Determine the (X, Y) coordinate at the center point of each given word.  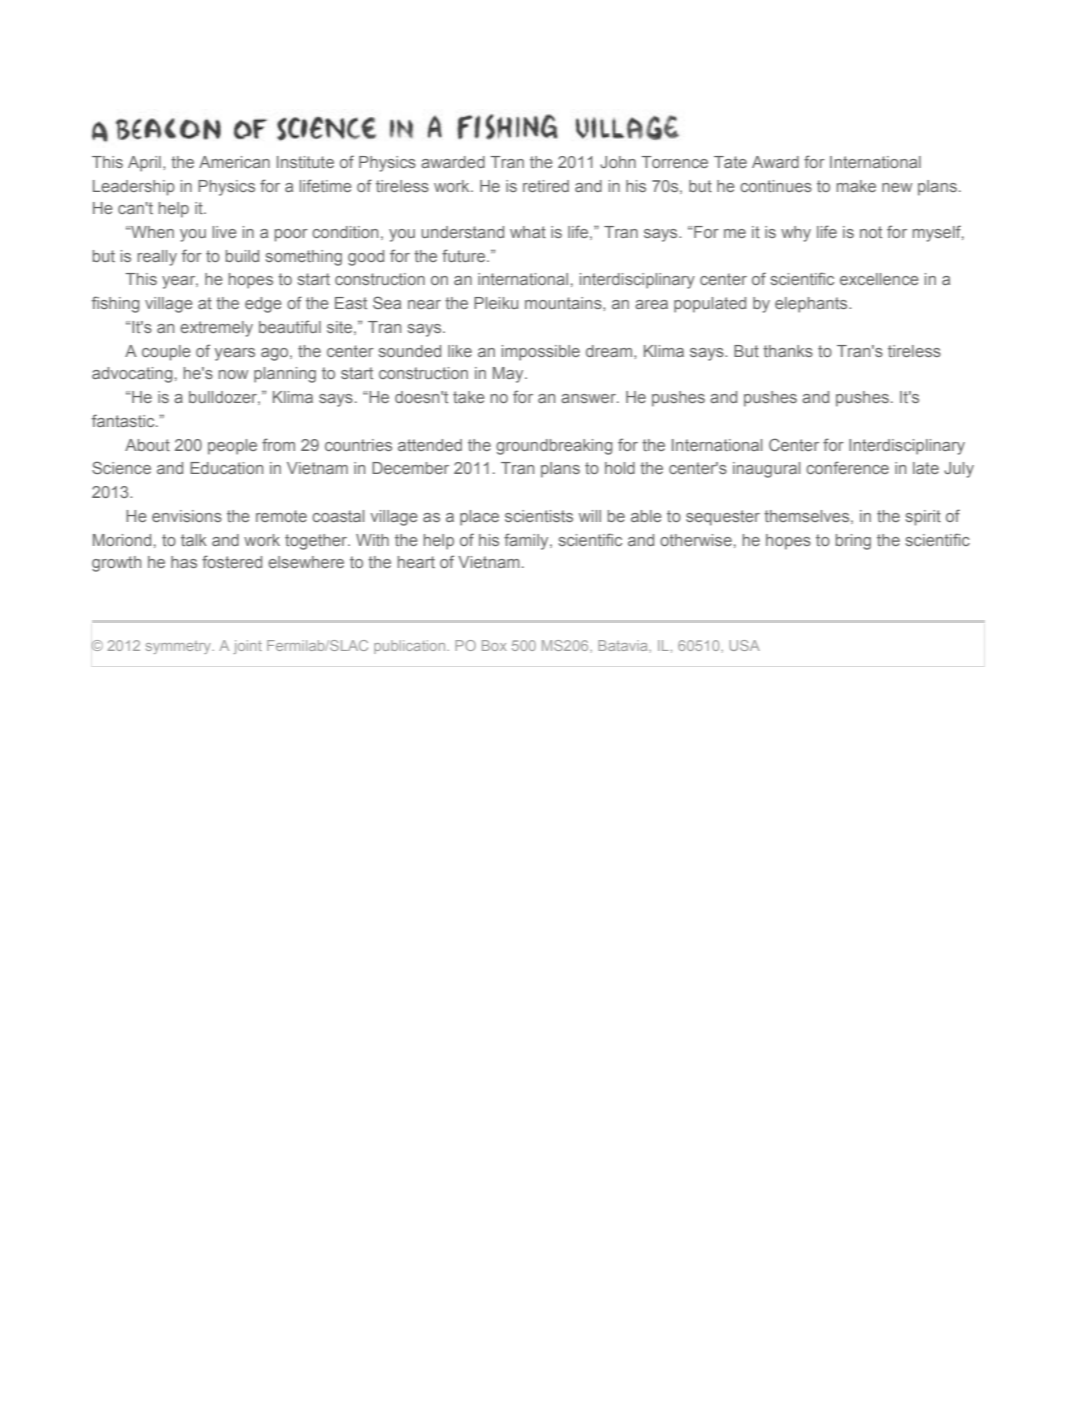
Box (494, 645)
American (234, 162)
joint (247, 647)
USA (744, 645)
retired (546, 186)
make (856, 186)
